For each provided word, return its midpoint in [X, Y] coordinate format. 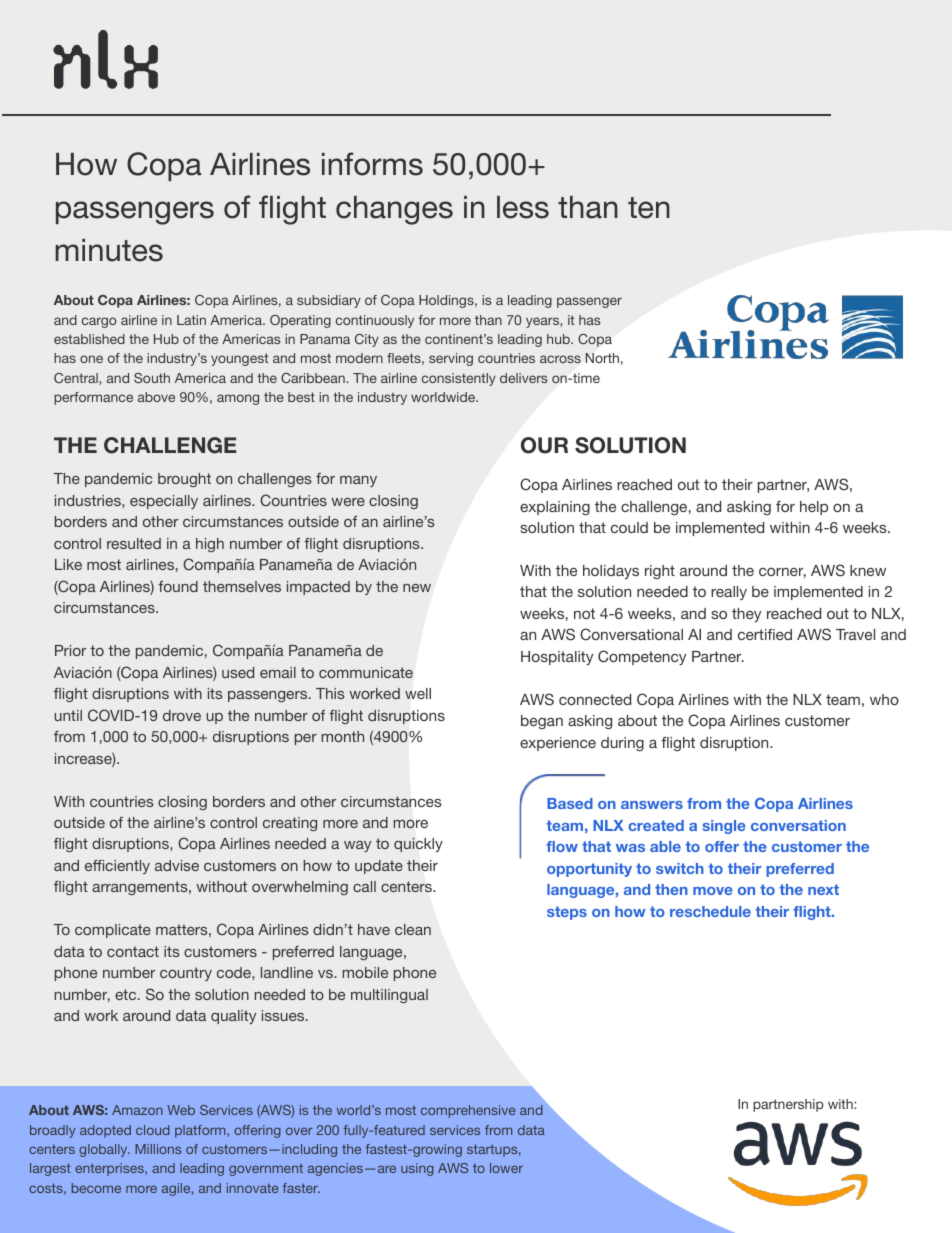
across [560, 359]
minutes [109, 250]
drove [182, 715]
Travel [855, 634]
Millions [158, 1149]
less [523, 207]
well [418, 693]
